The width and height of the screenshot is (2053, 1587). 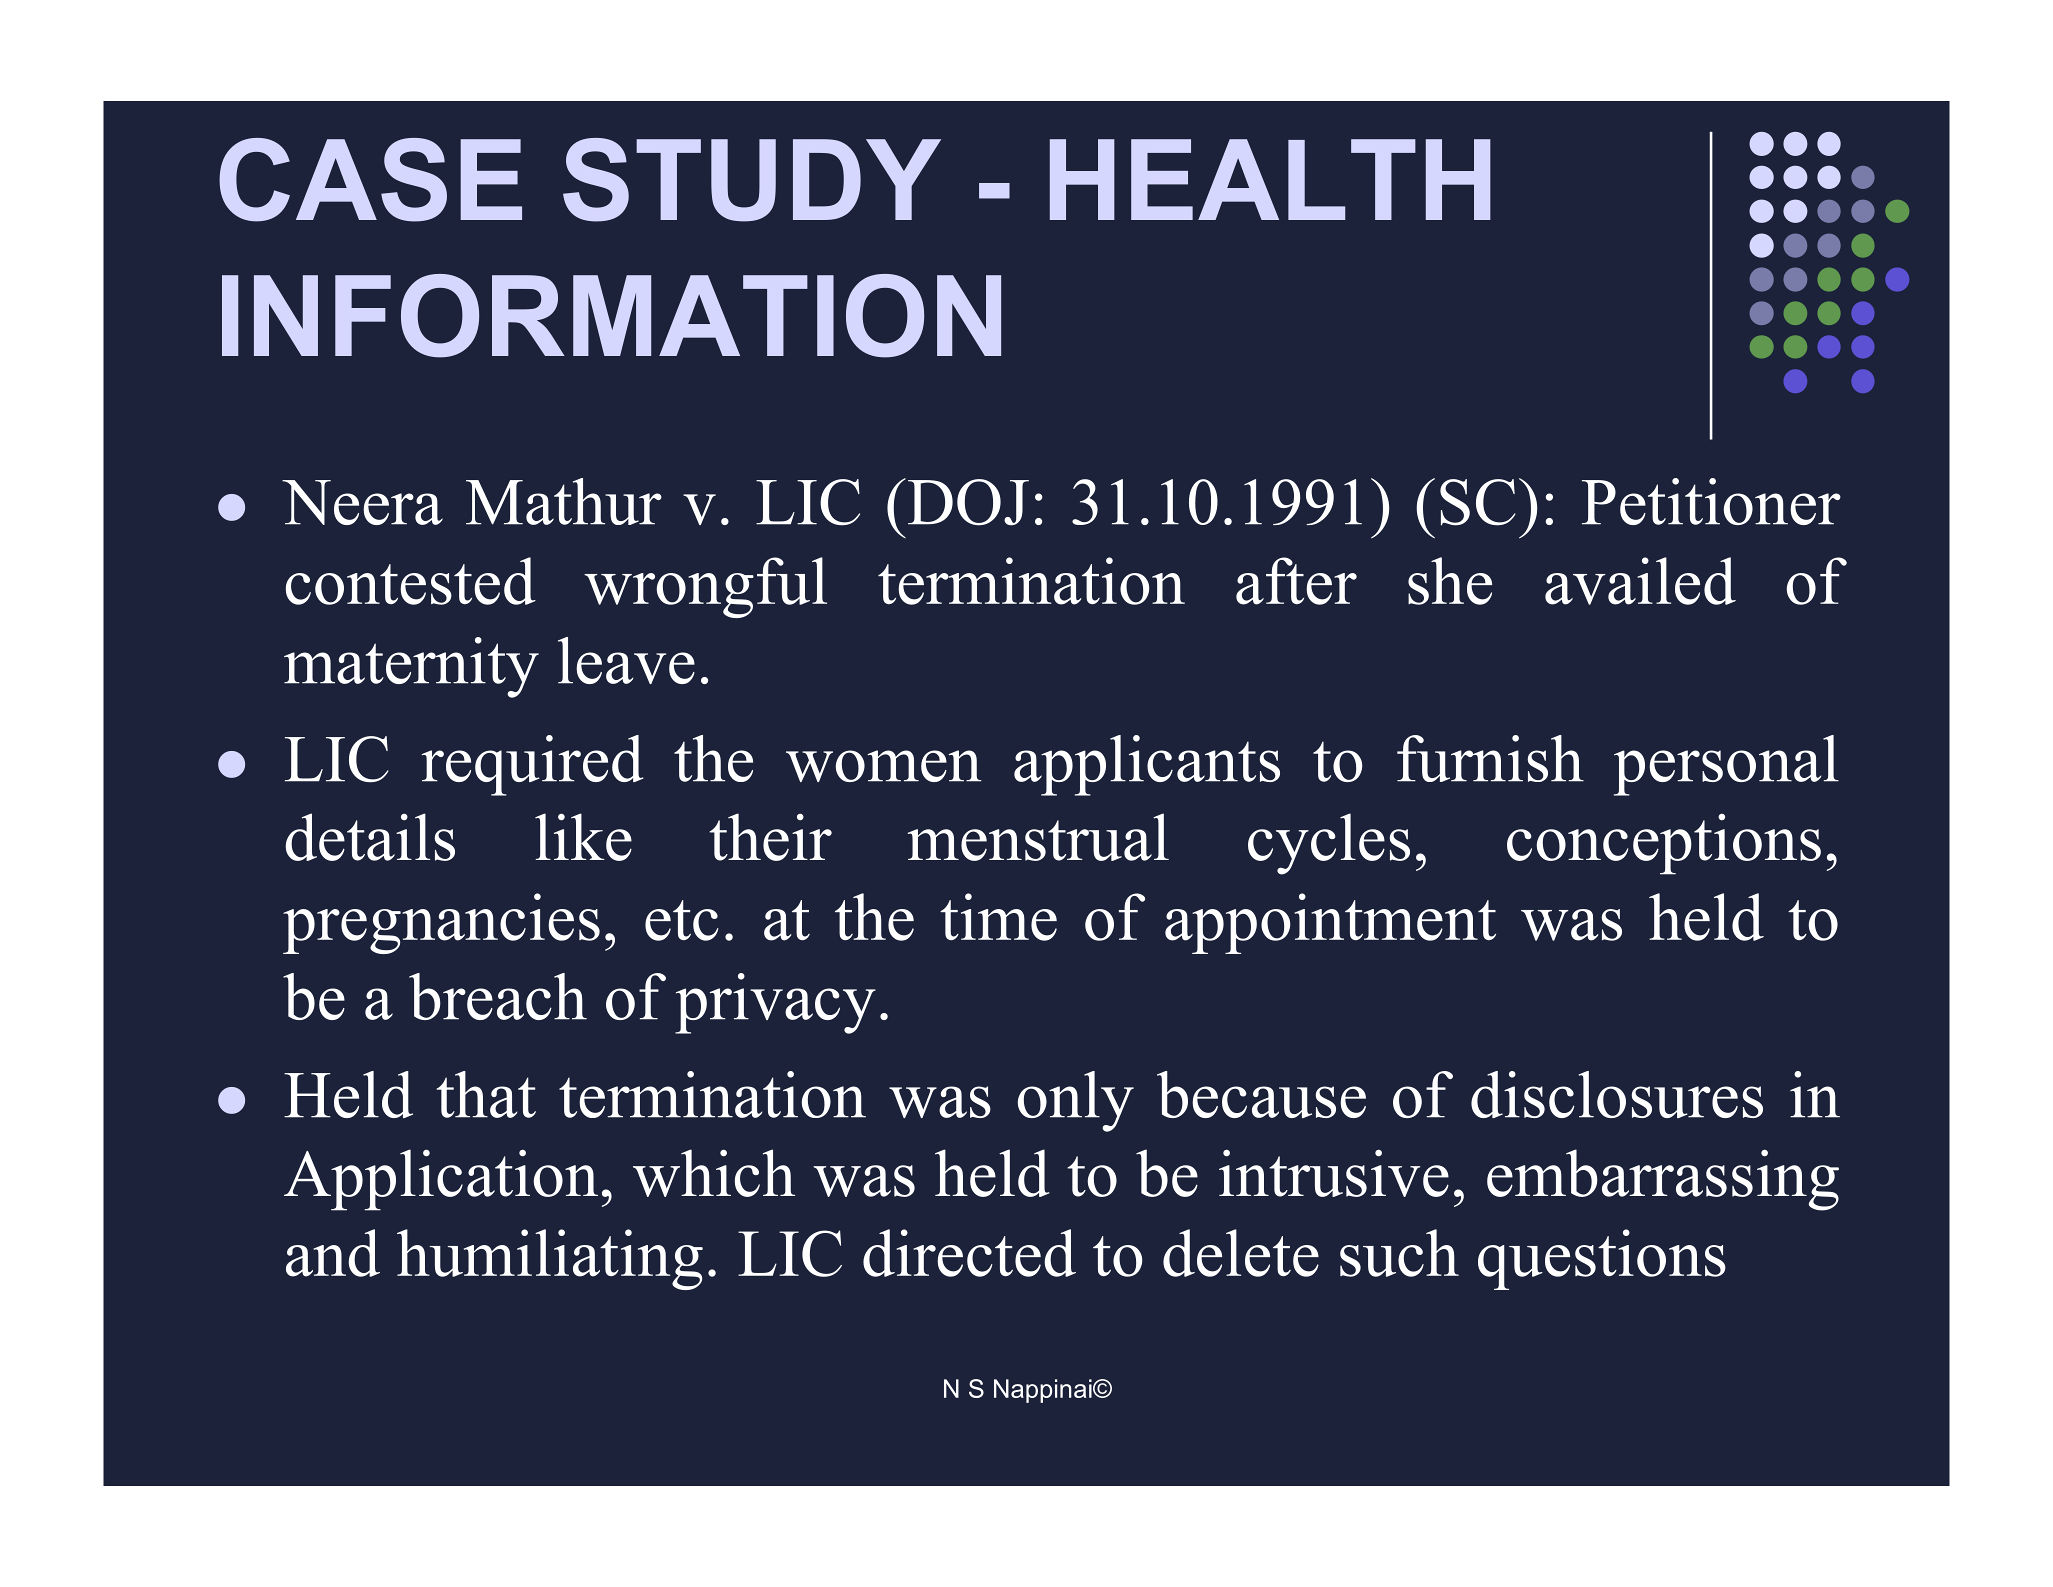 I want to click on pregnancies, so click(x=441, y=923).
